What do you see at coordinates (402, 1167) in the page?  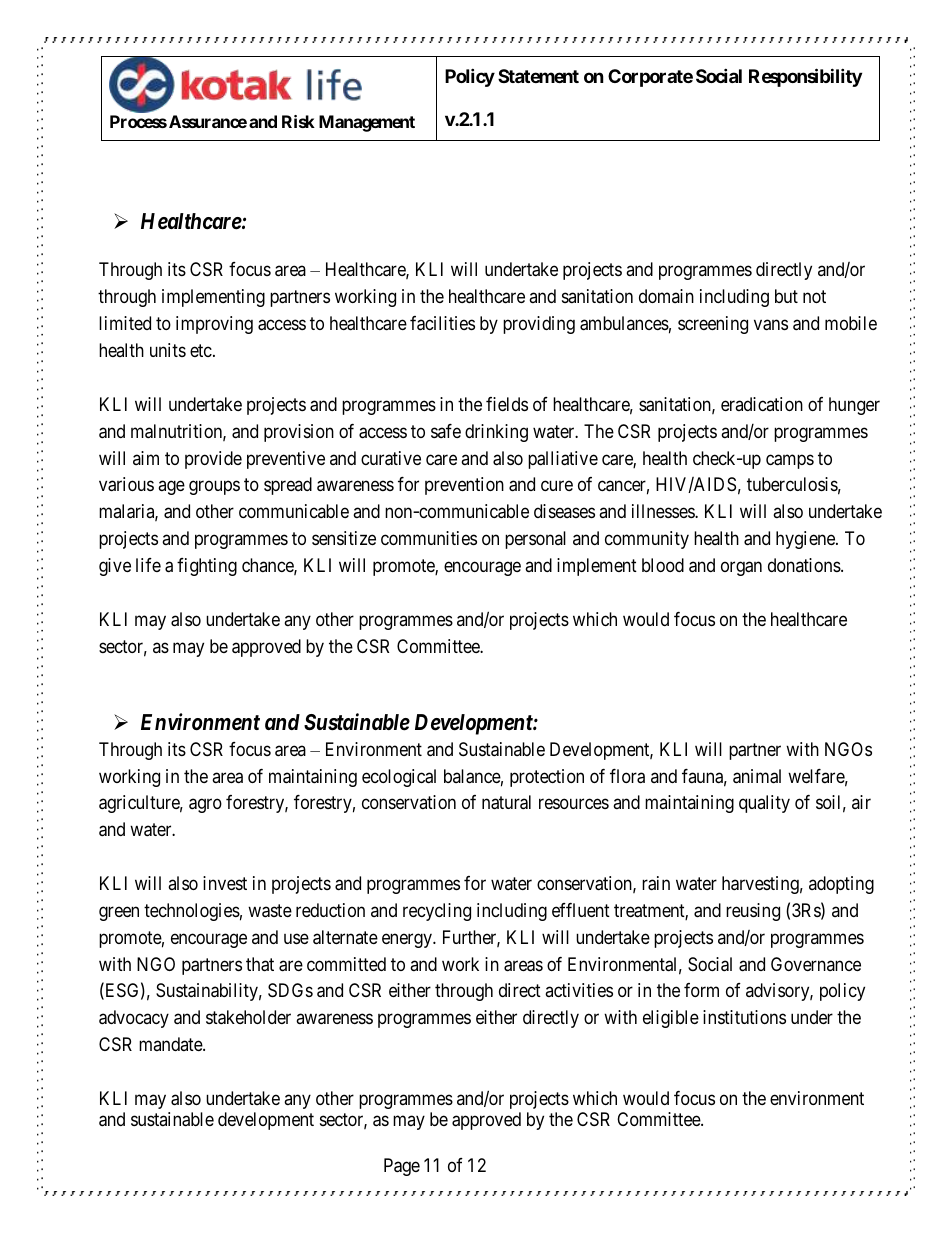 I see `Page` at bounding box center [402, 1167].
